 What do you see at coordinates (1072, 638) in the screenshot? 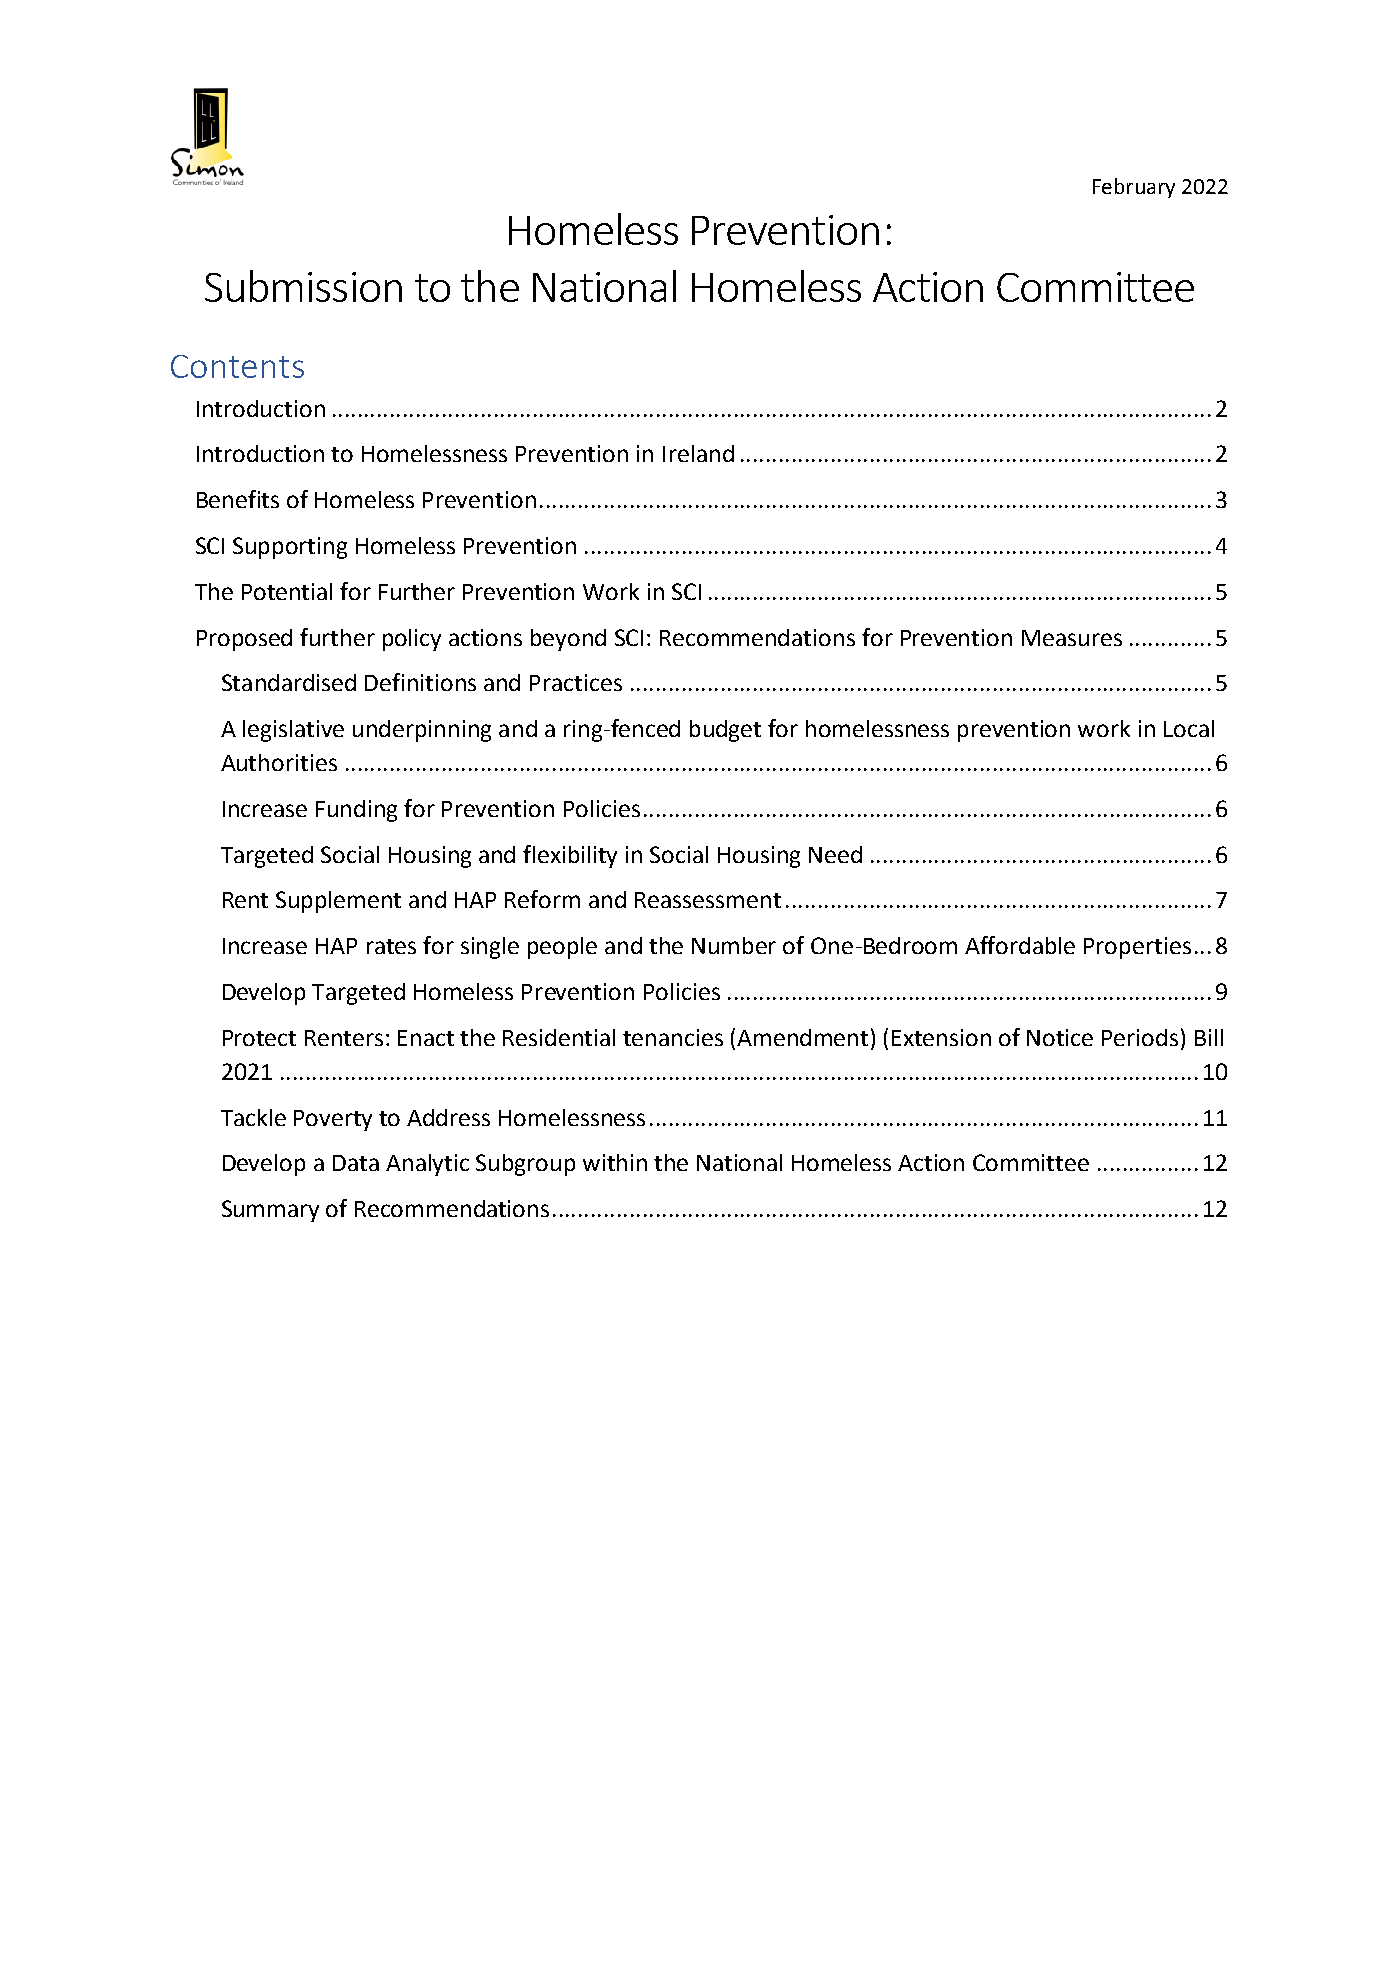
I see `Measures` at bounding box center [1072, 638].
